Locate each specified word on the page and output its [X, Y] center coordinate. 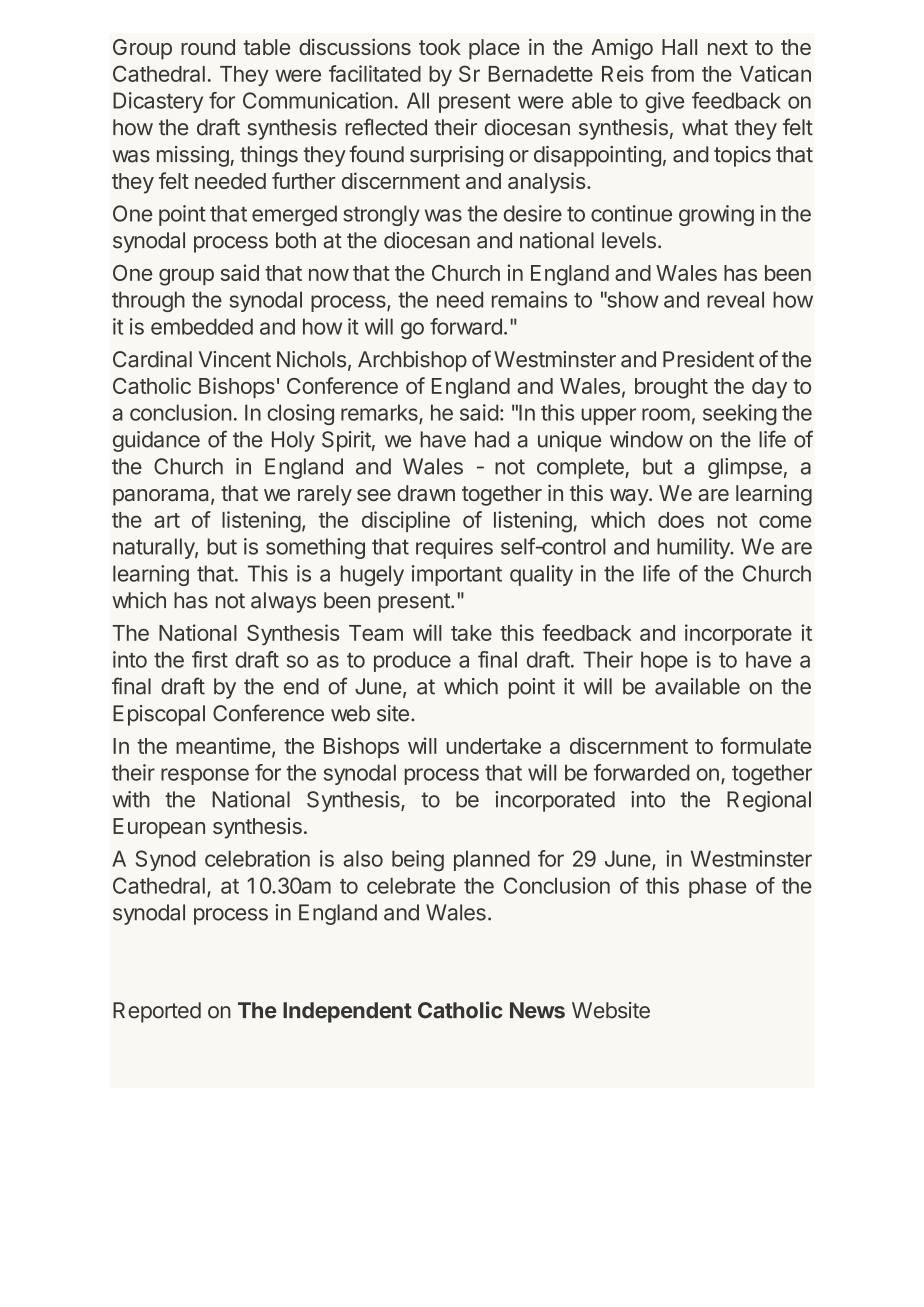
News [537, 1010]
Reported [157, 1012]
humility [694, 548]
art [167, 520]
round [208, 47]
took [440, 47]
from [672, 73]
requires [454, 548]
